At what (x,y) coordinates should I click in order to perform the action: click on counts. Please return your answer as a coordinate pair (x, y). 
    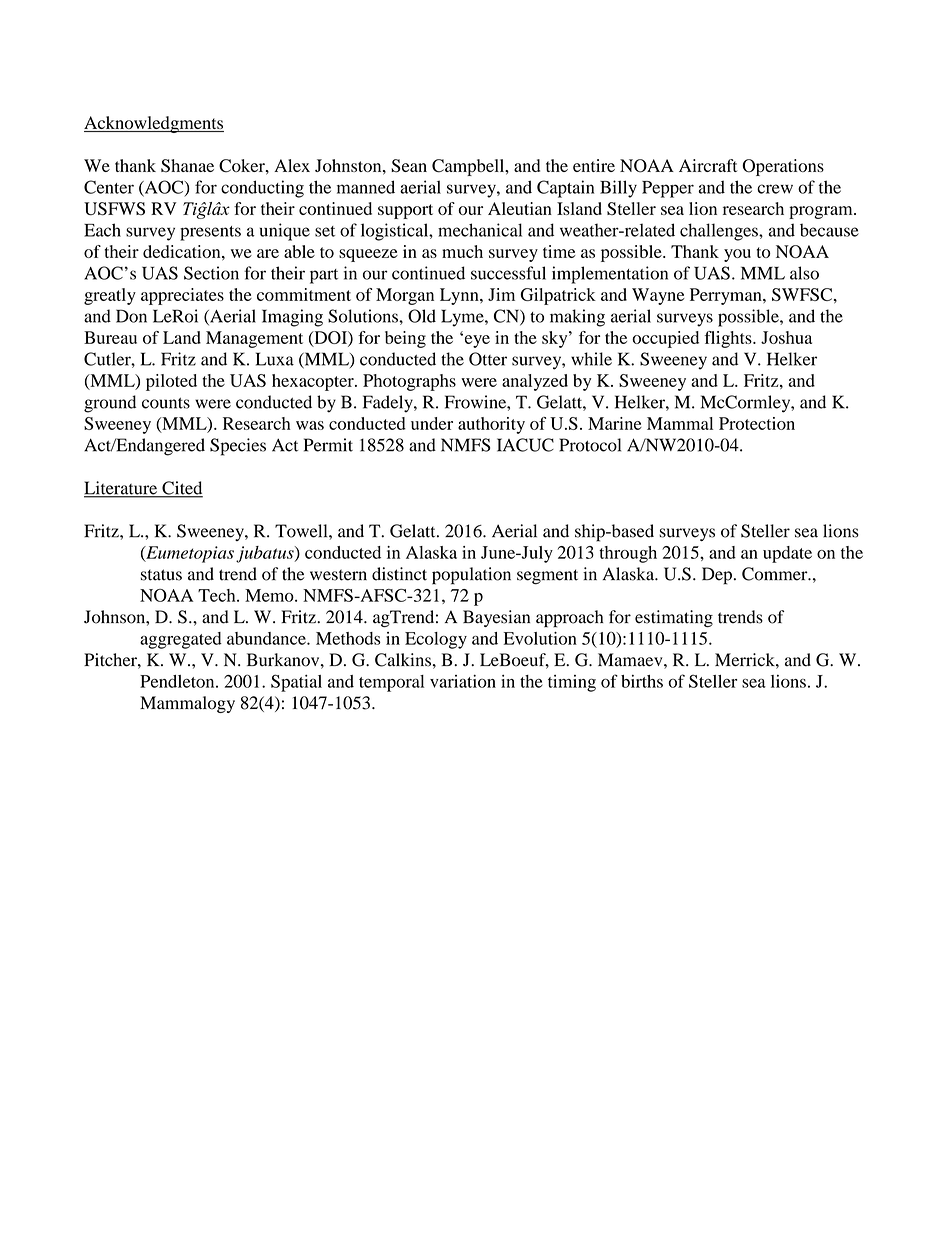
    Looking at the image, I should click on (166, 403).
